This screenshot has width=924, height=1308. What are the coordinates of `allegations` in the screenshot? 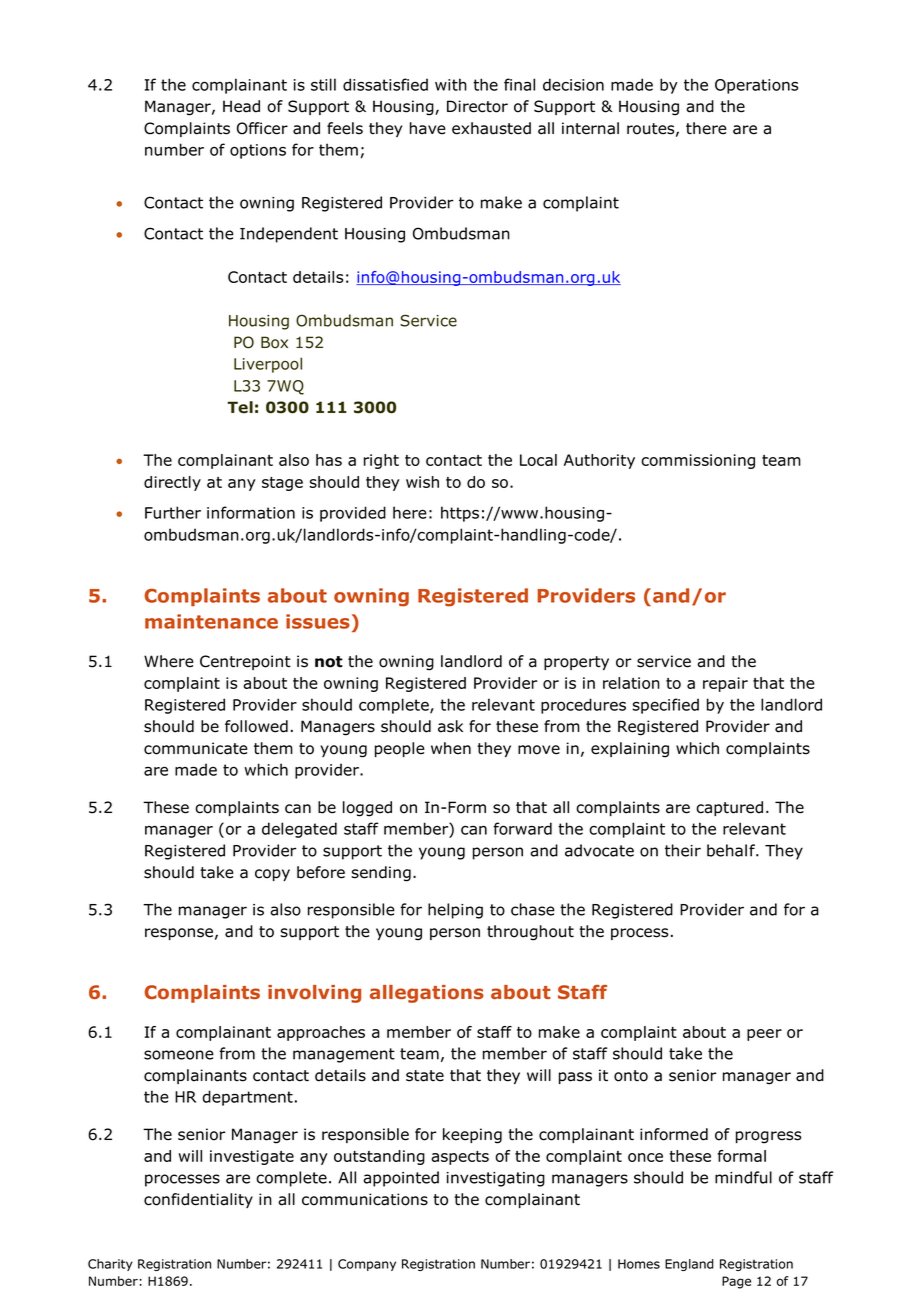 It's located at (427, 994).
